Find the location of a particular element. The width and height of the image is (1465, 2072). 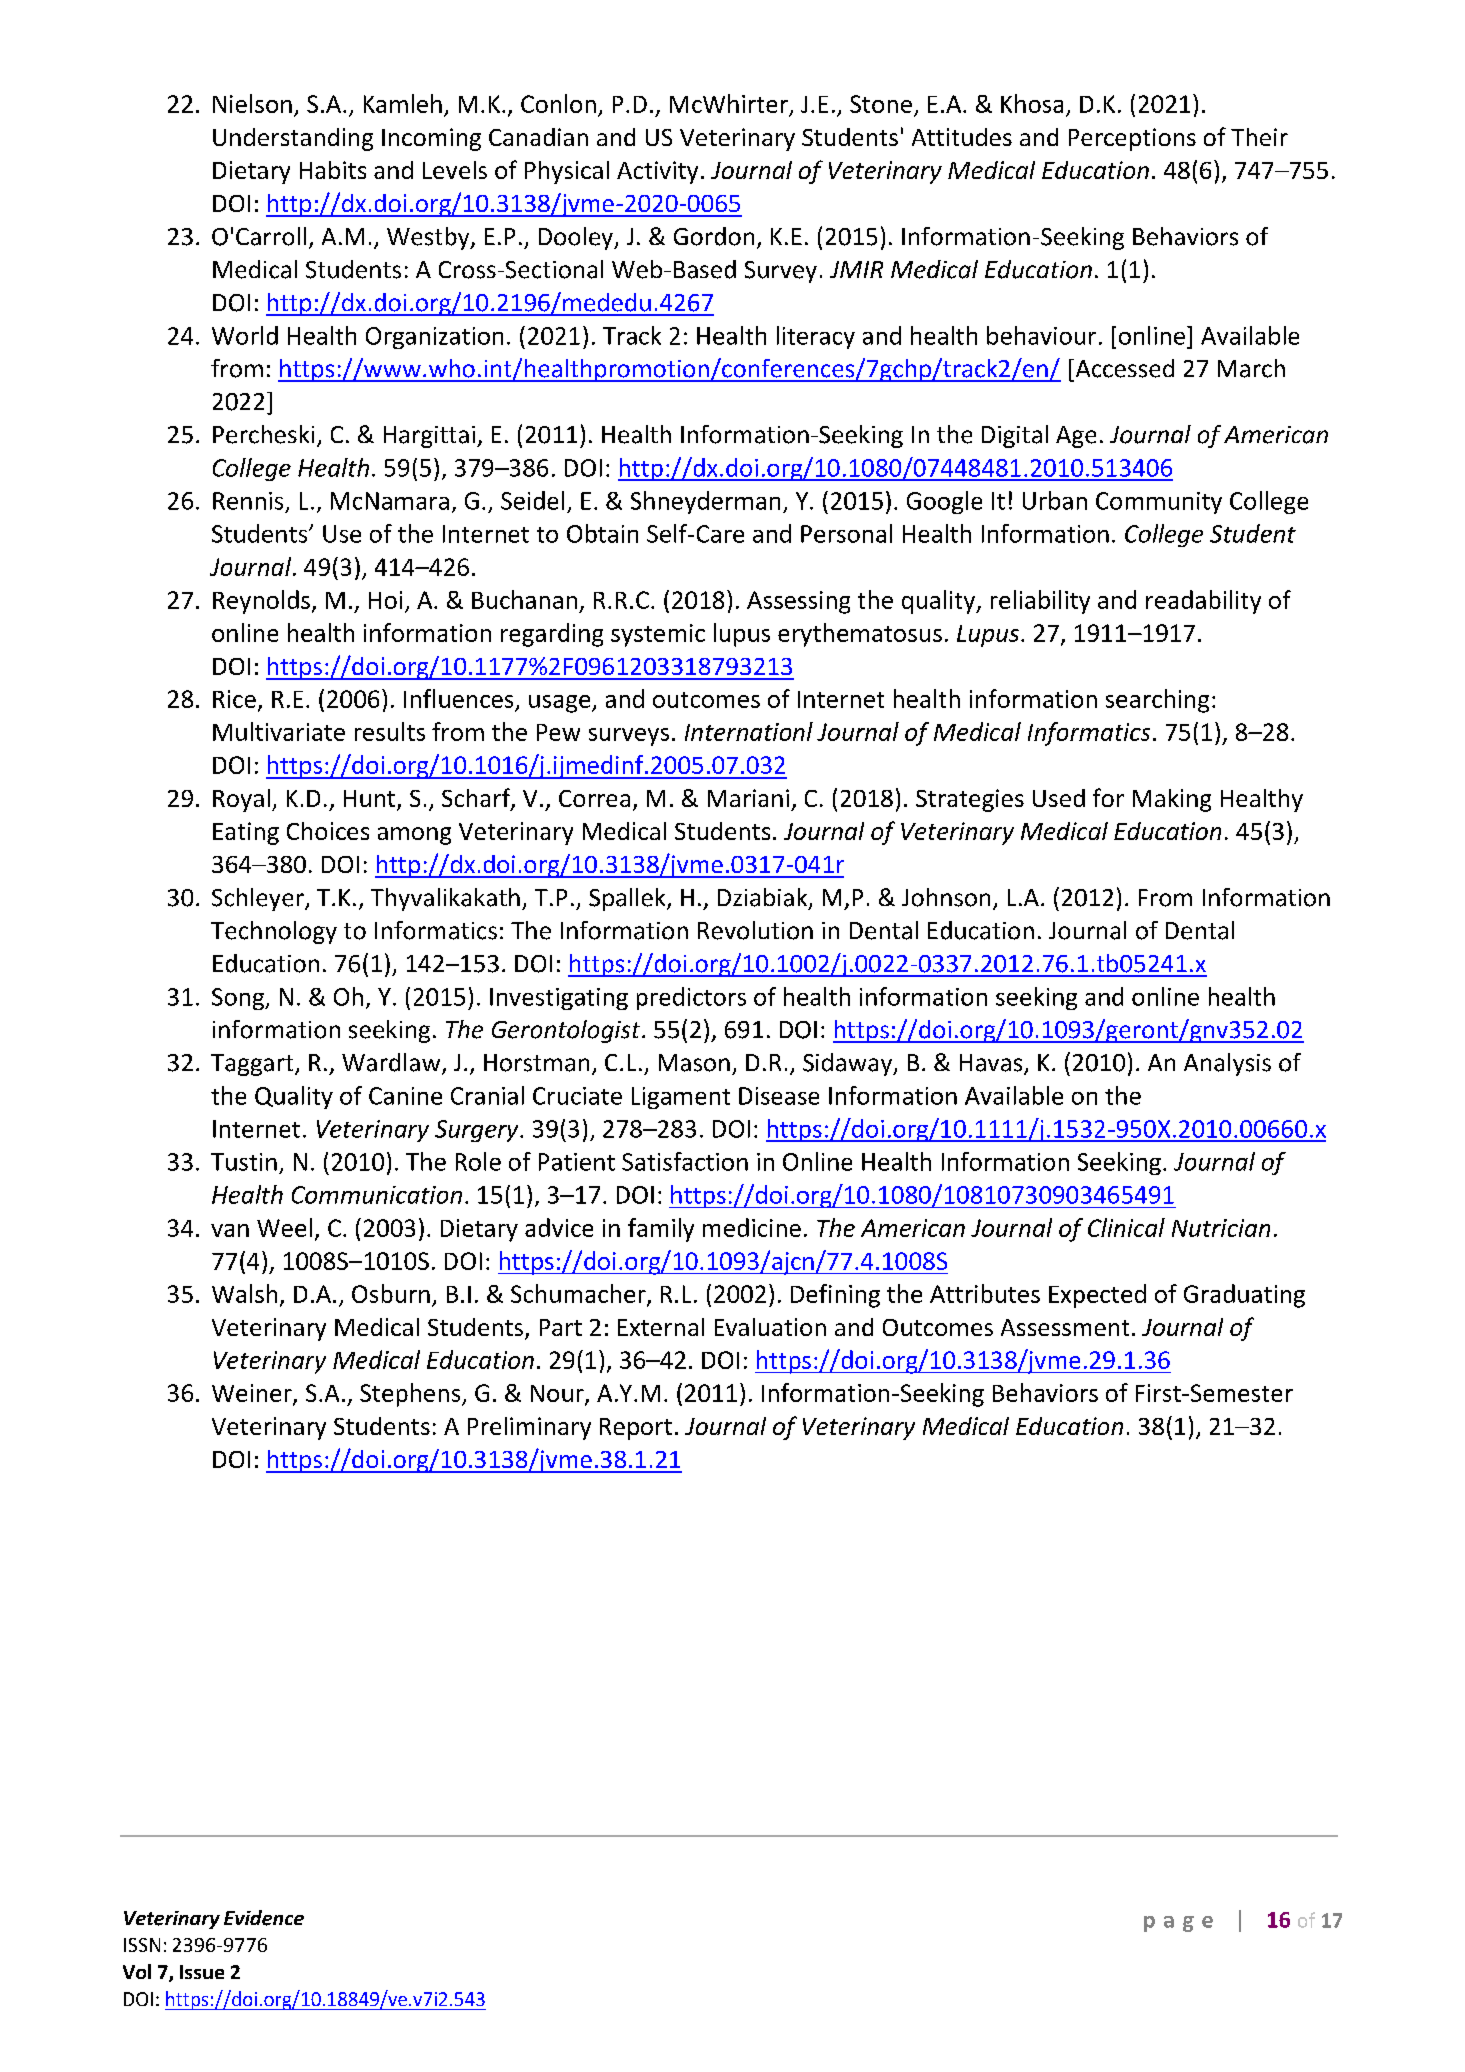

External is located at coordinates (661, 1327).
